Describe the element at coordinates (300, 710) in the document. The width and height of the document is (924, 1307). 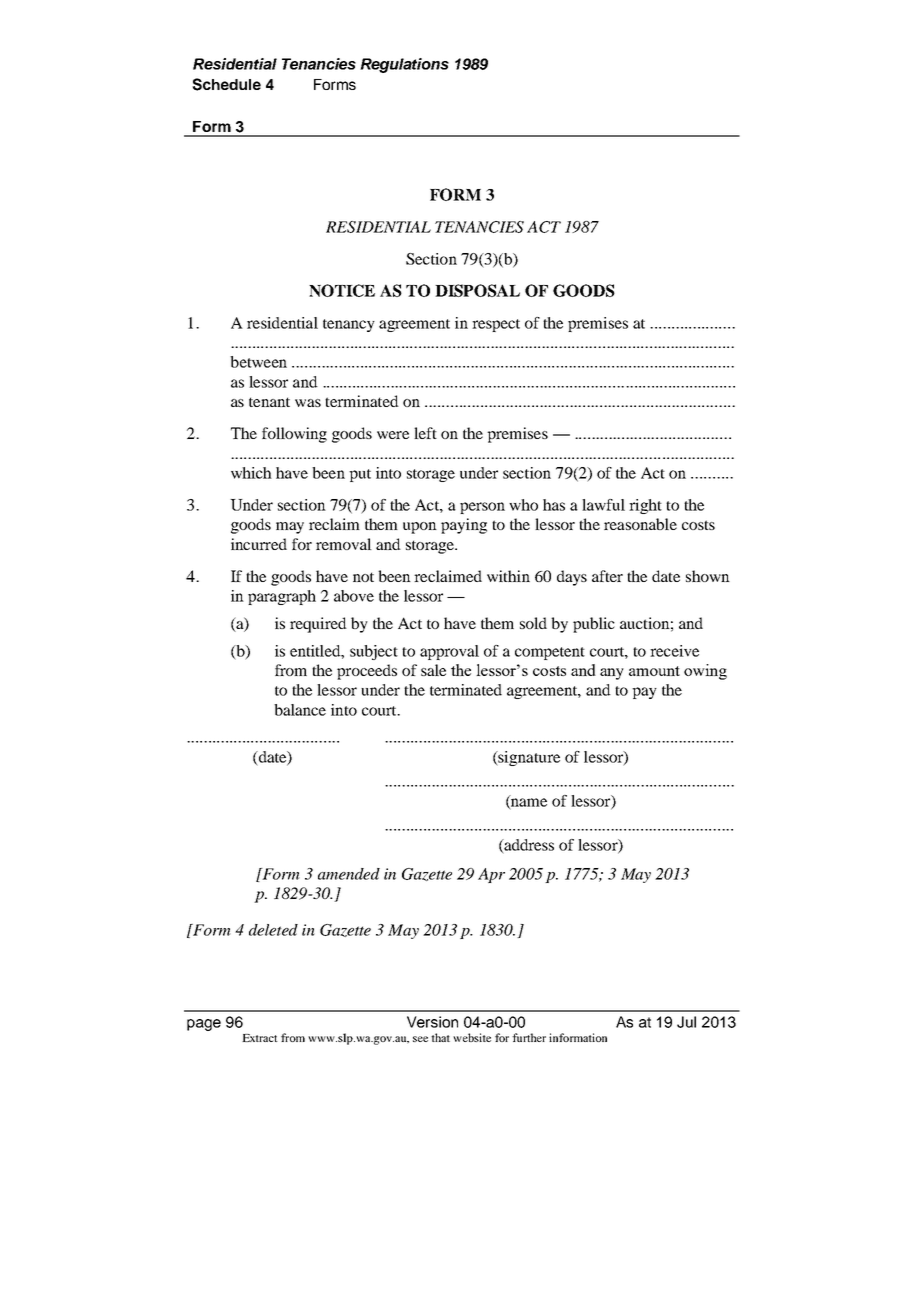
I see `balance` at that location.
